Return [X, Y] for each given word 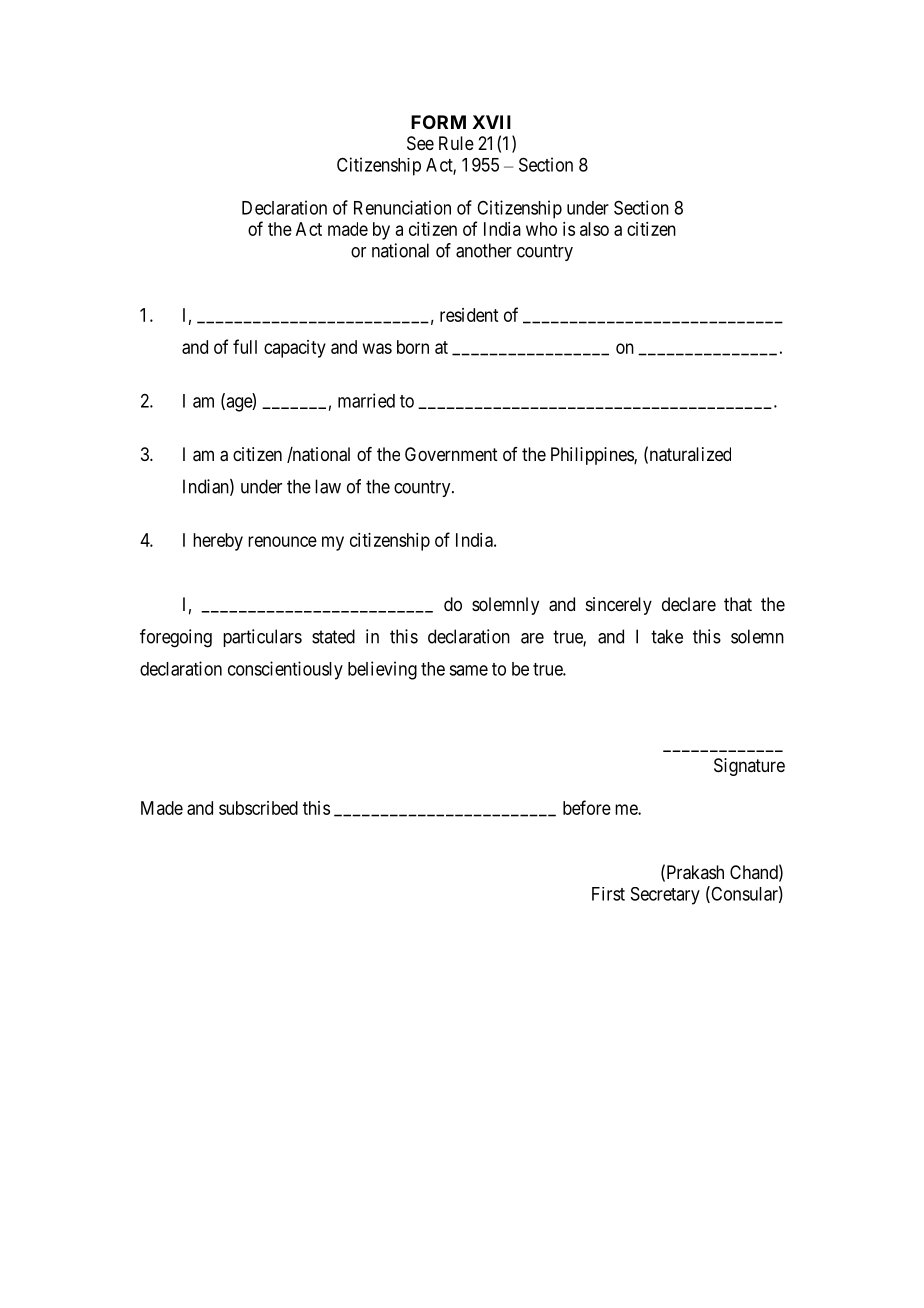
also [594, 229]
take [667, 636]
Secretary [665, 896]
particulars [262, 638]
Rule [456, 143]
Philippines [593, 456]
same [468, 670]
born [413, 347]
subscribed [258, 808]
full [245, 346]
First [608, 894]
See [420, 143]
